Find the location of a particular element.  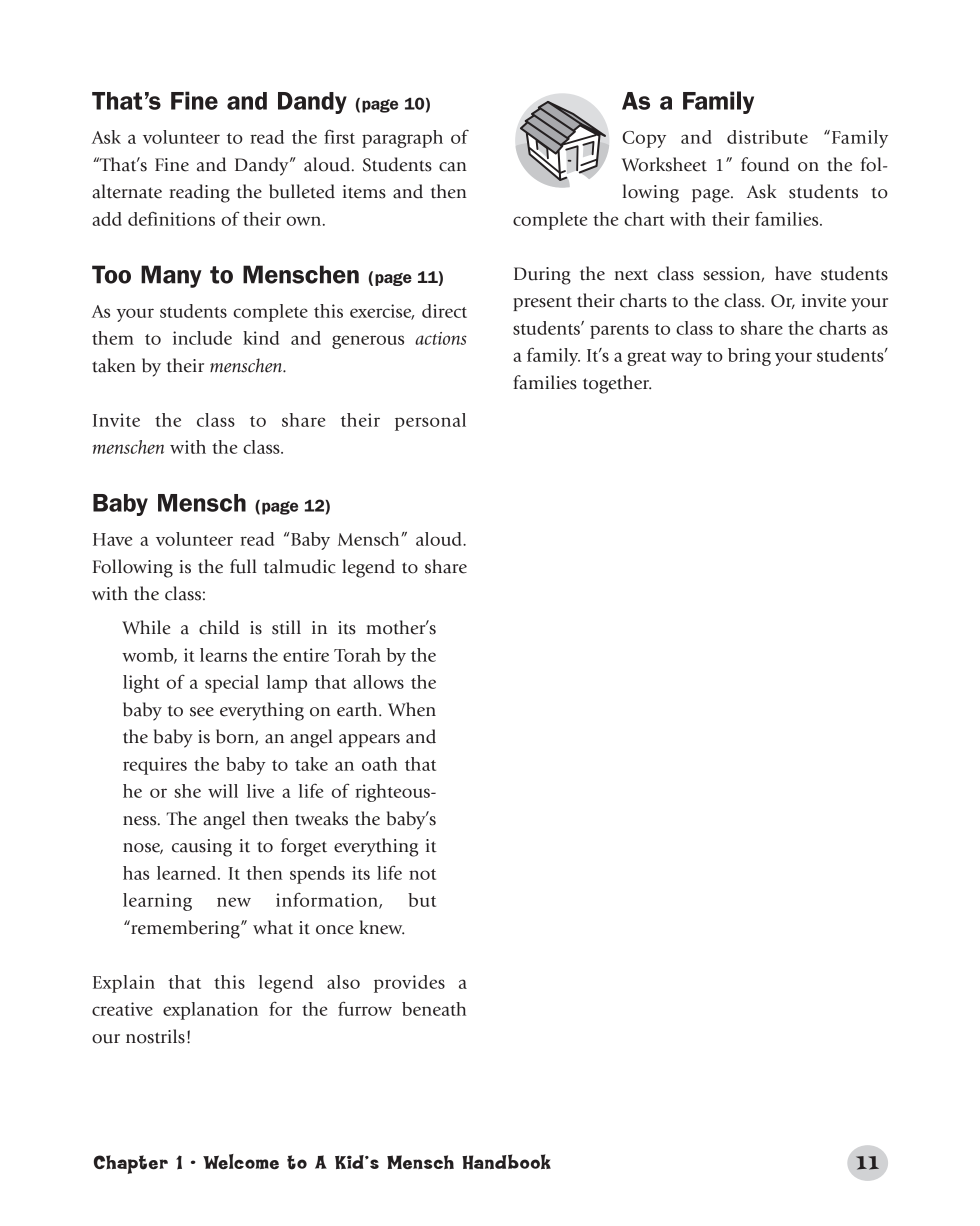

Welcome is located at coordinates (241, 1162).
